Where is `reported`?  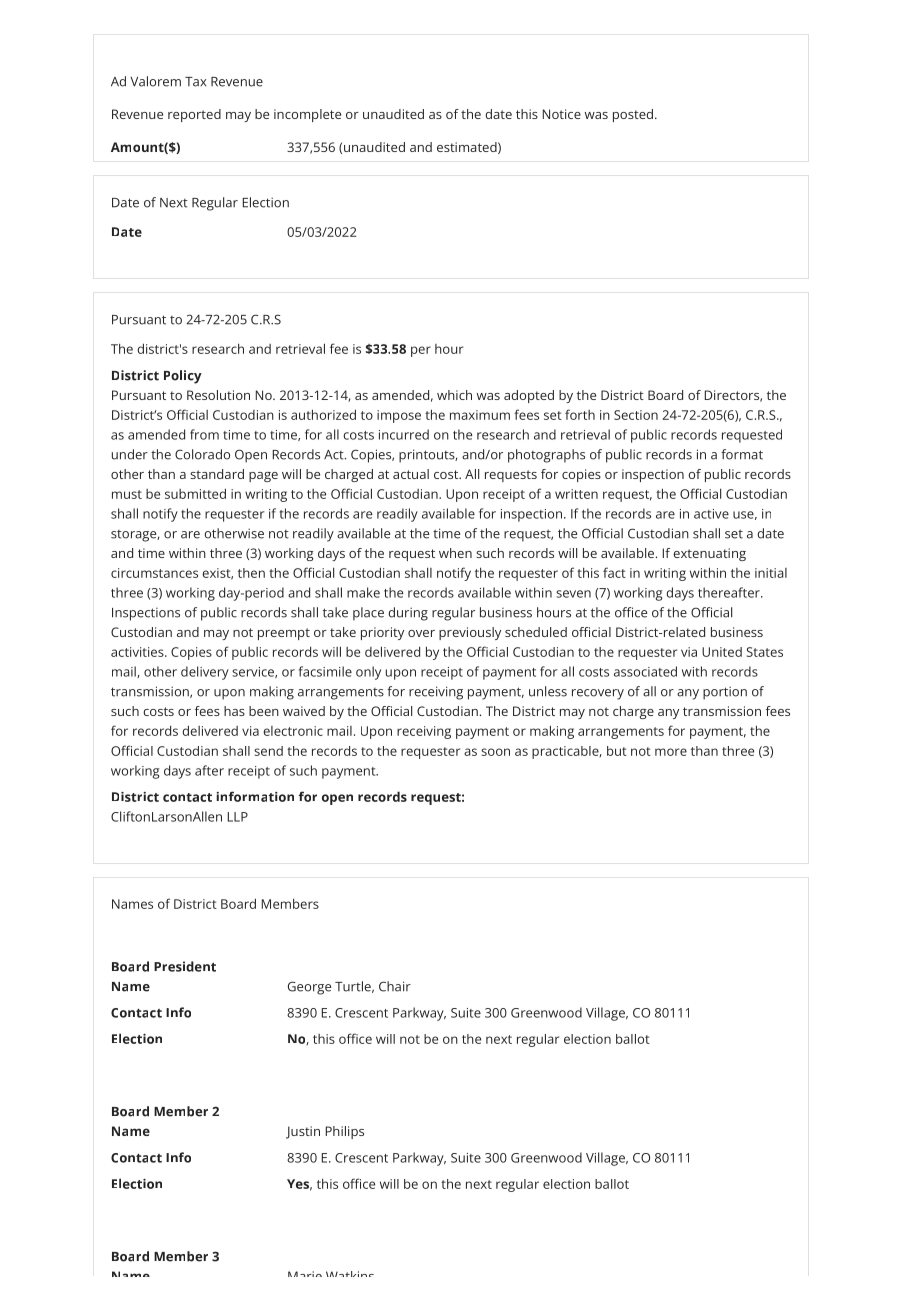
reported is located at coordinates (194, 115).
